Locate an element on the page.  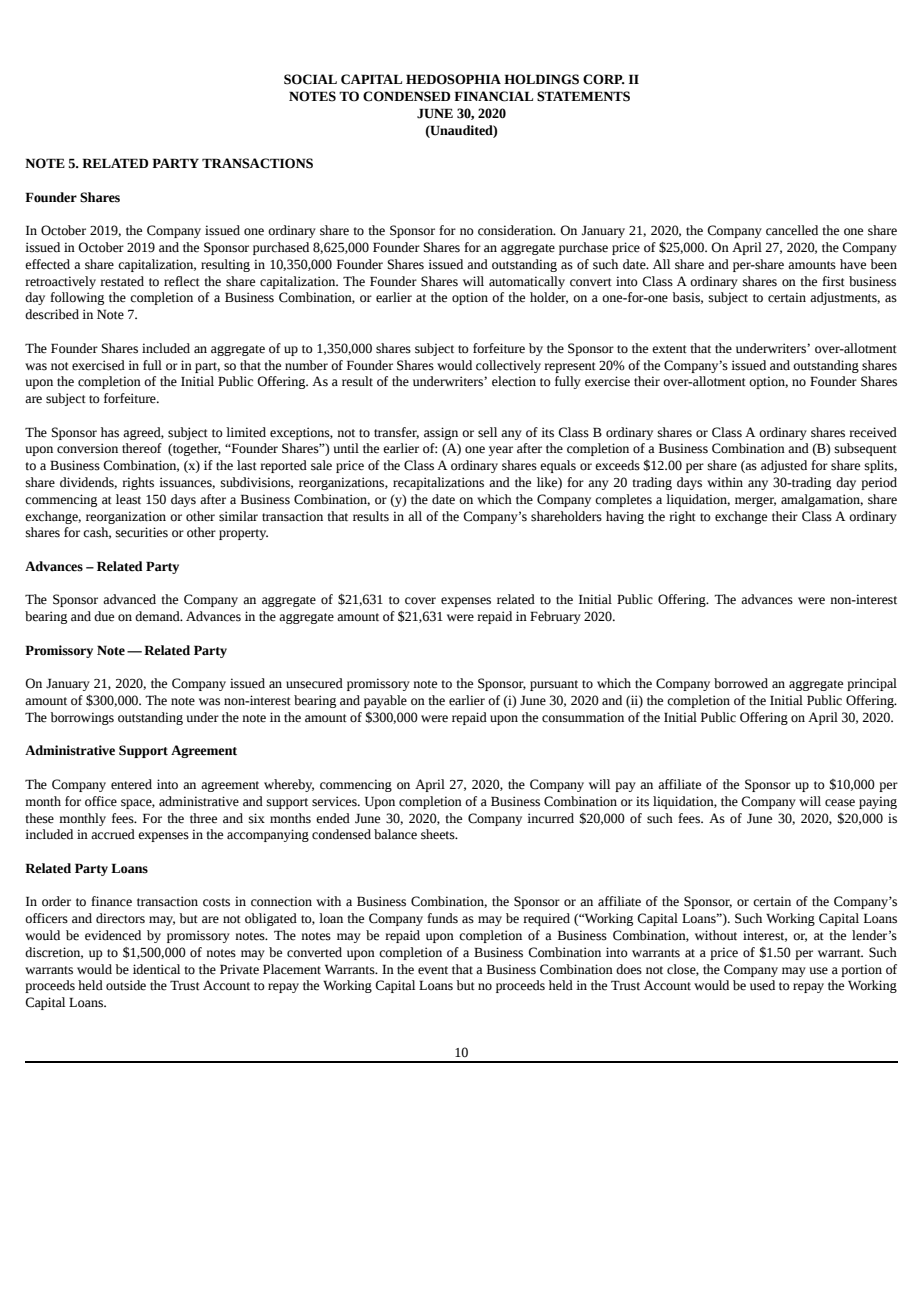
identical is located at coordinates (156, 969).
